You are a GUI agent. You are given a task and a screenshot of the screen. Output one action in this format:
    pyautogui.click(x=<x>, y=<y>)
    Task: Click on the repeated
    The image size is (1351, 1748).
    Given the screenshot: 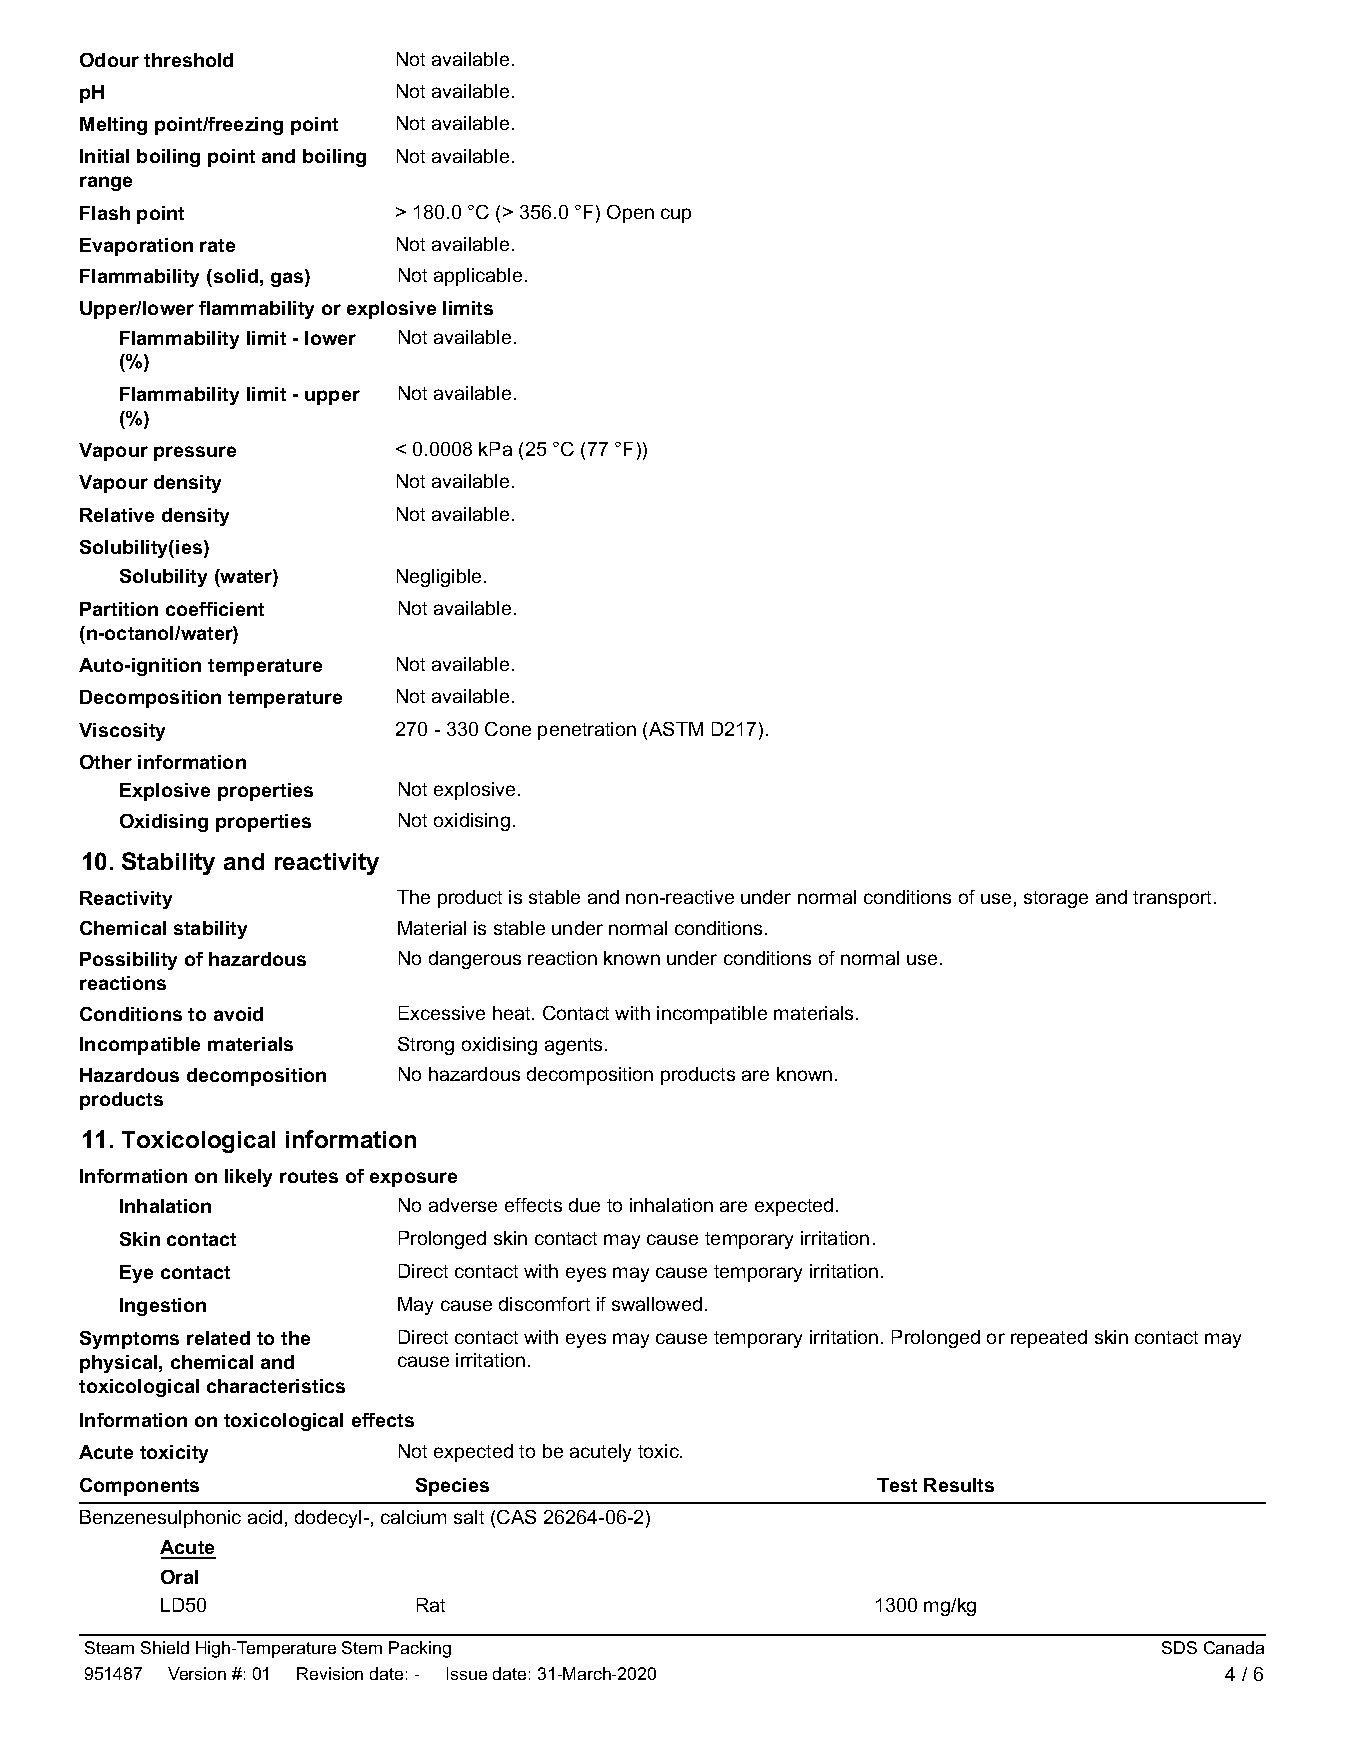 What is the action you would take?
    pyautogui.click(x=1049, y=1339)
